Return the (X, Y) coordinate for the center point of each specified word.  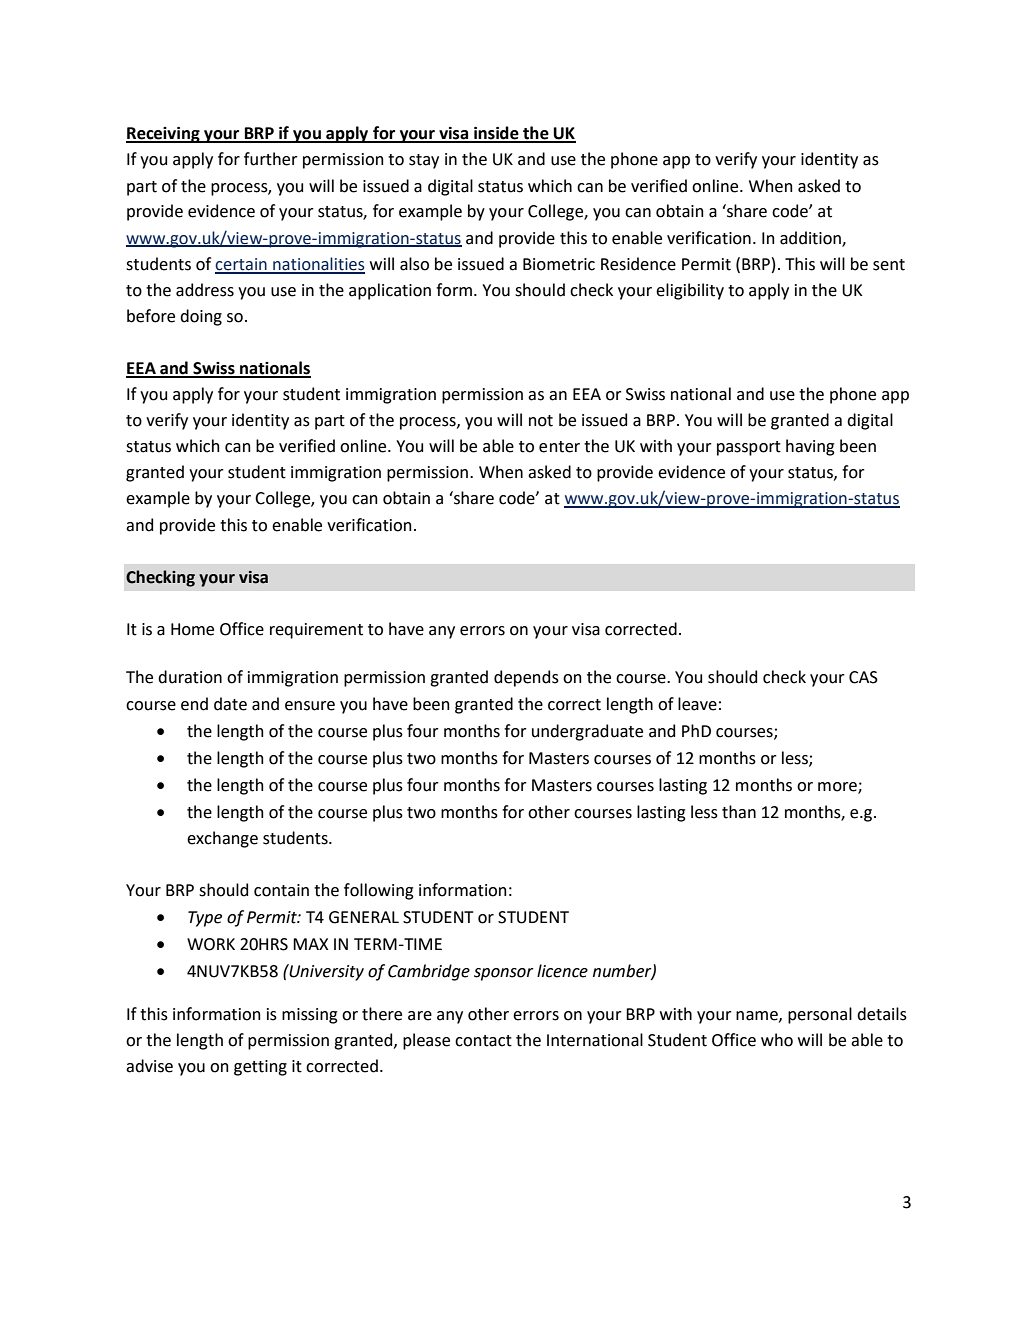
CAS (863, 677)
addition (811, 238)
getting (260, 1068)
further (271, 159)
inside (496, 134)
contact (483, 1041)
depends (526, 678)
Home (192, 629)
